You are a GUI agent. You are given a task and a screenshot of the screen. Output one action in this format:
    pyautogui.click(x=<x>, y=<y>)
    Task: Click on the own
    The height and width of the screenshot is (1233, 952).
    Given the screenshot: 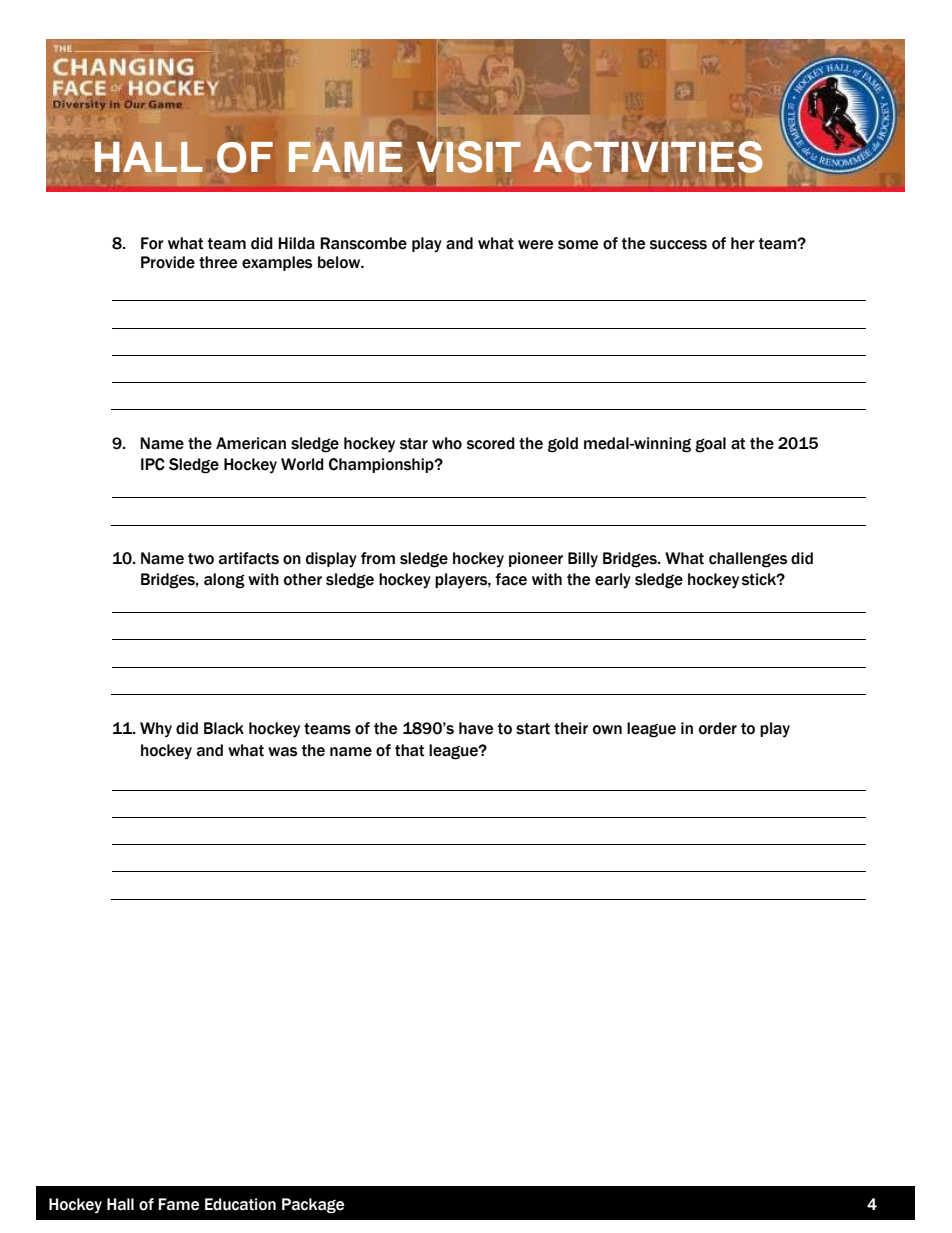 What is the action you would take?
    pyautogui.click(x=607, y=730)
